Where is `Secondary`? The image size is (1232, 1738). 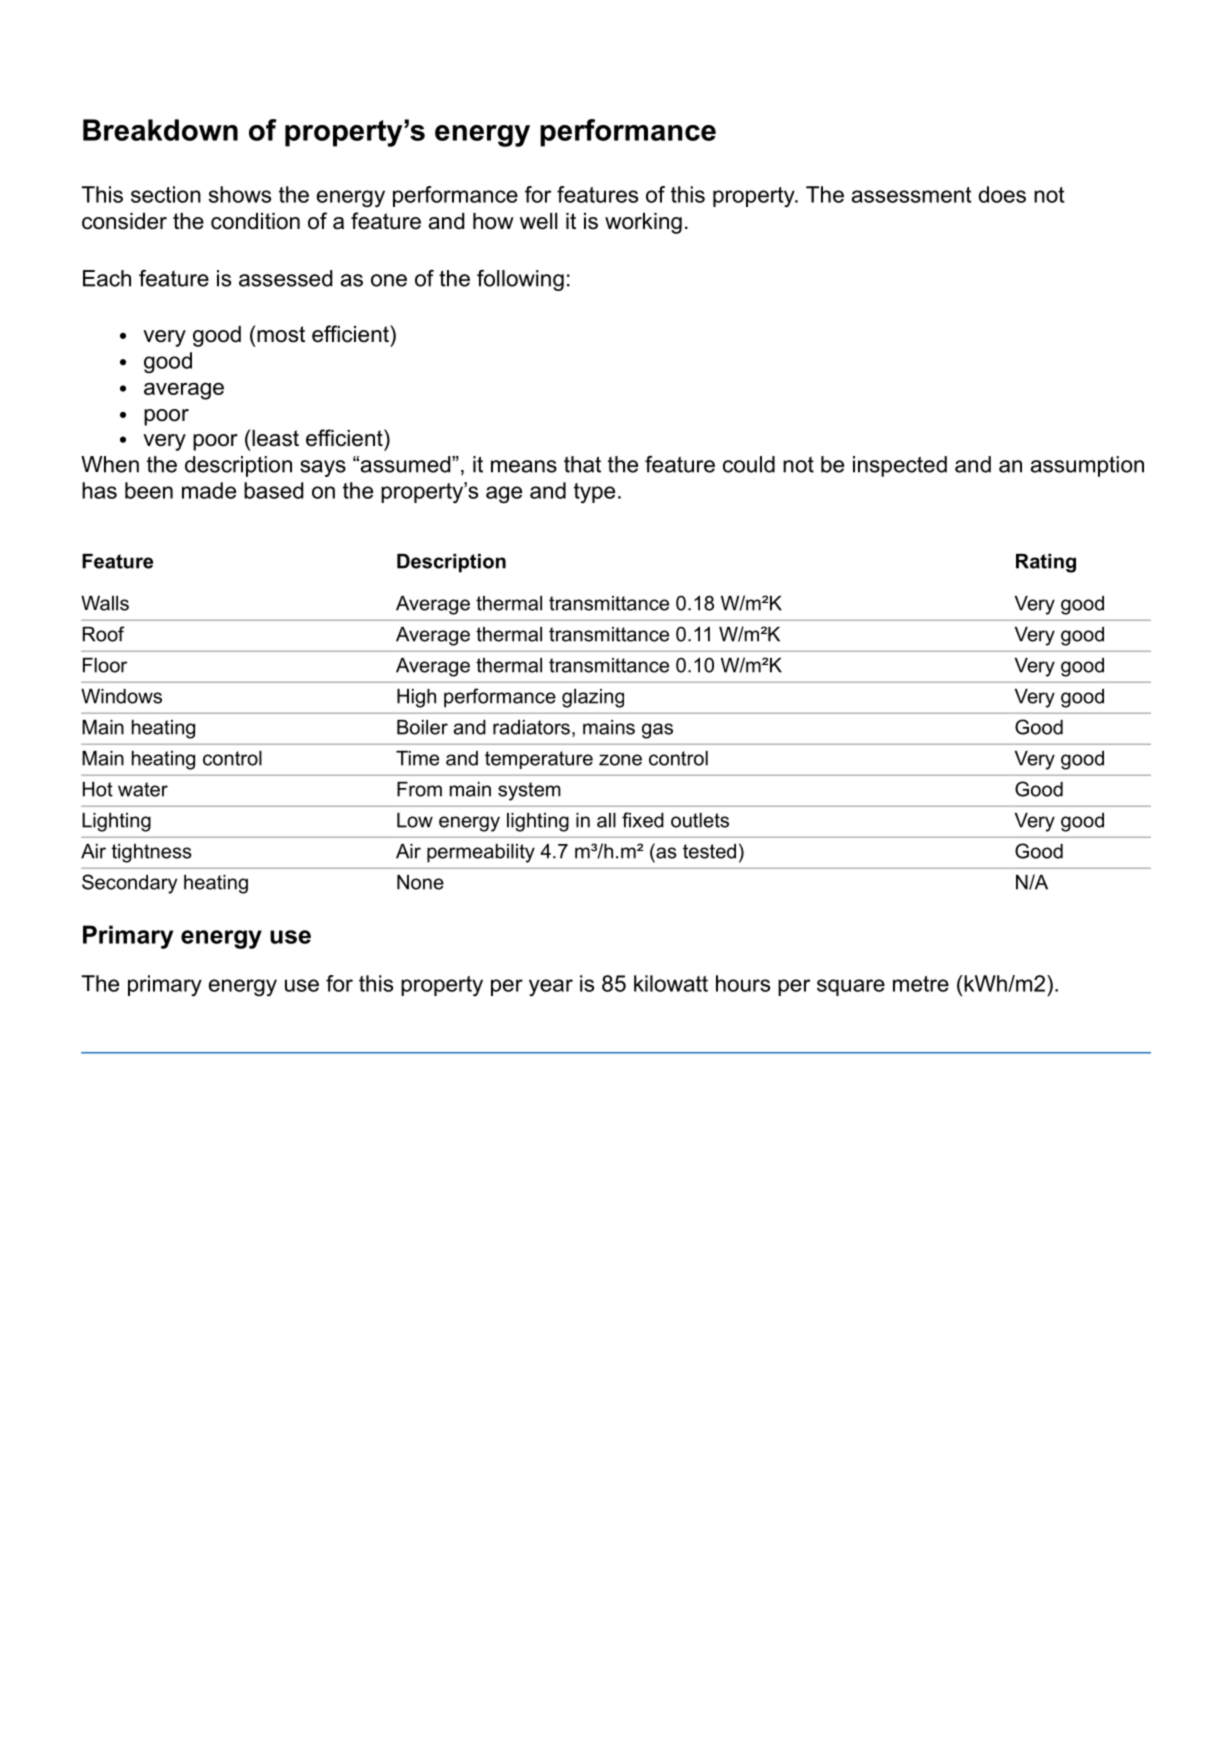 Secondary is located at coordinates (129, 884).
